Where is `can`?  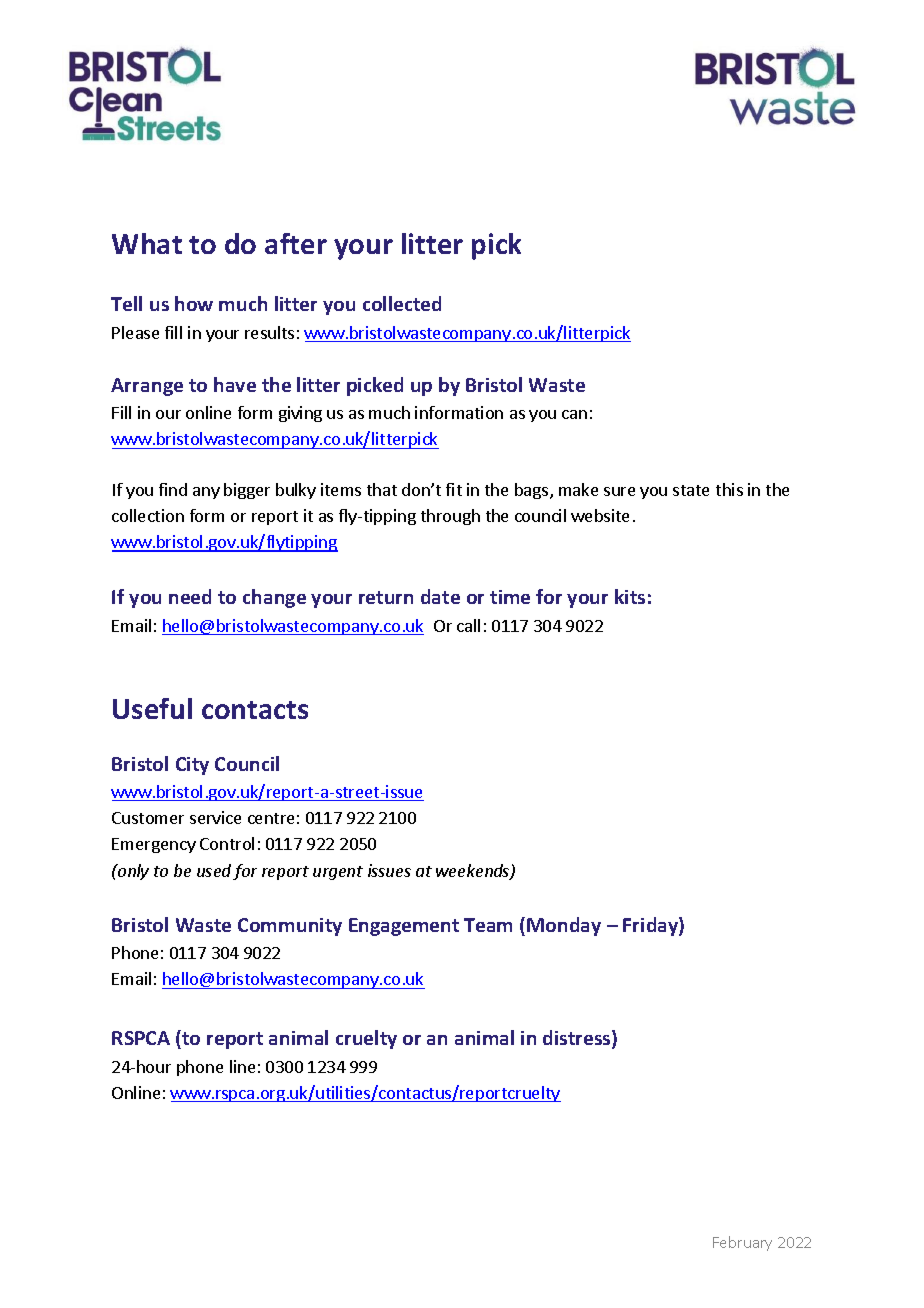
can is located at coordinates (574, 414).
